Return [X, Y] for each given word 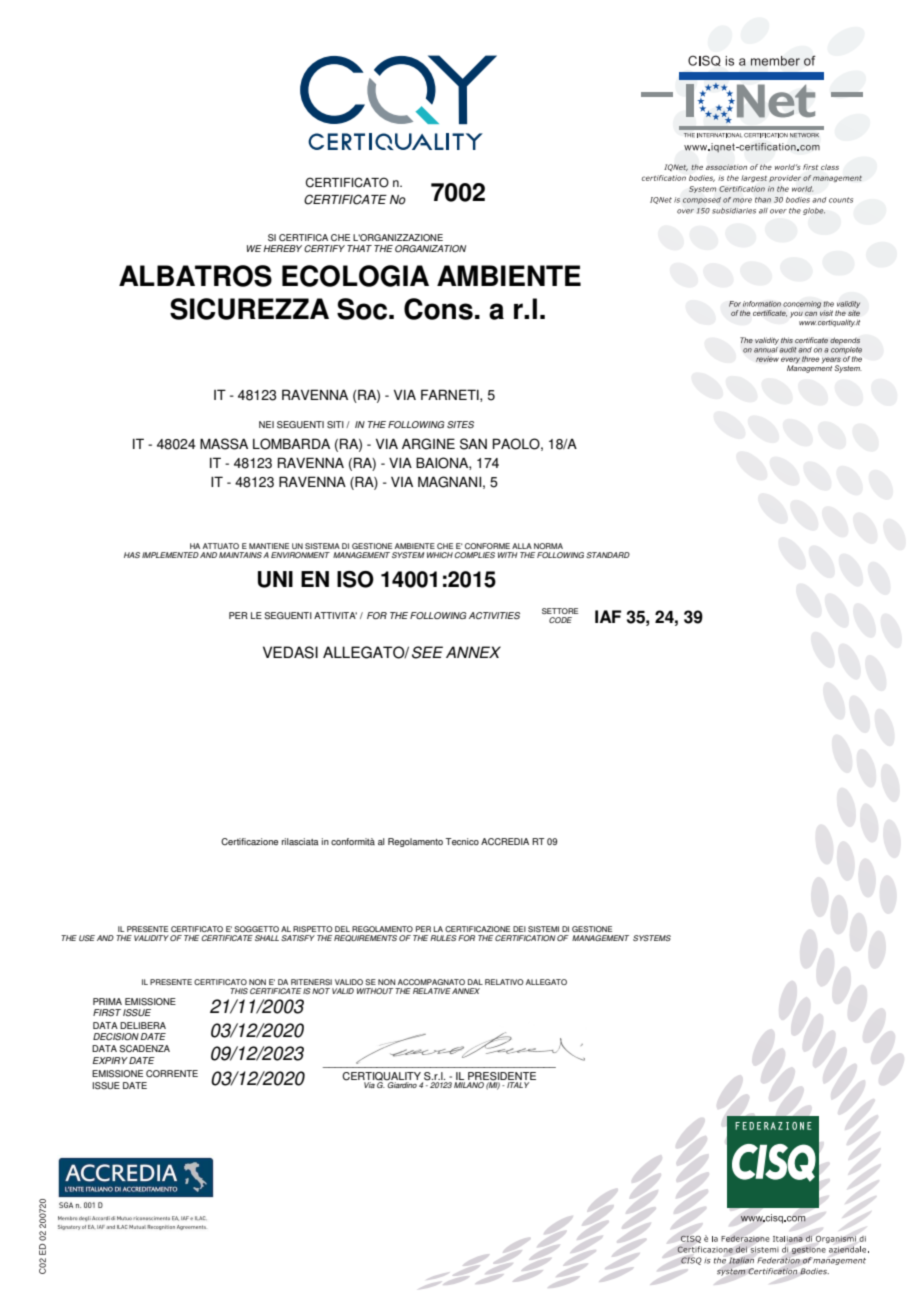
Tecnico [462, 841]
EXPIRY [110, 1060]
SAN [473, 444]
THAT [359, 248]
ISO [355, 579]
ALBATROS [195, 276]
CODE [560, 620]
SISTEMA [322, 546]
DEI [519, 929]
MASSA [224, 444]
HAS [132, 555]
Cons [438, 309]
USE [87, 938]
